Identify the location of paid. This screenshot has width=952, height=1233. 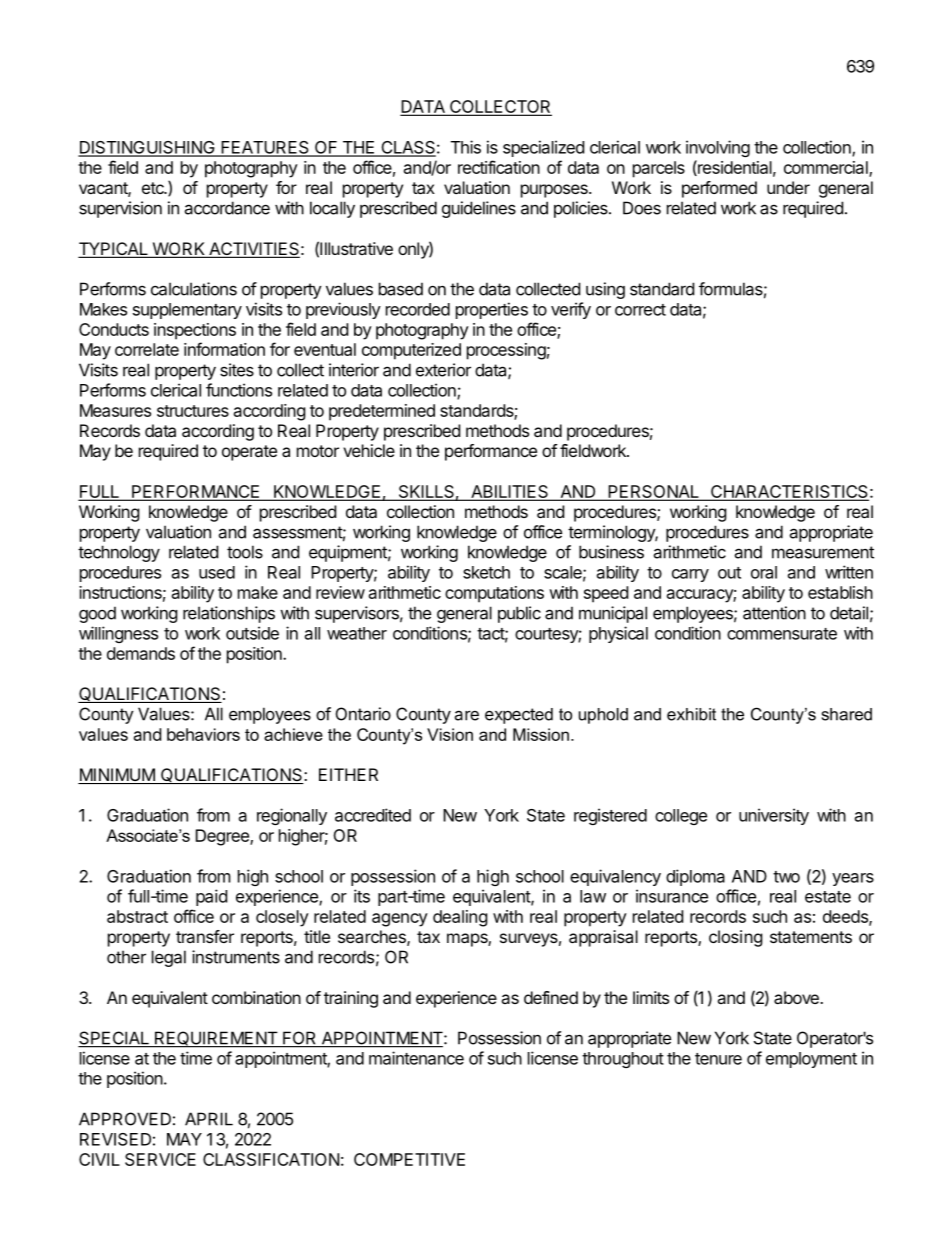
(211, 897).
